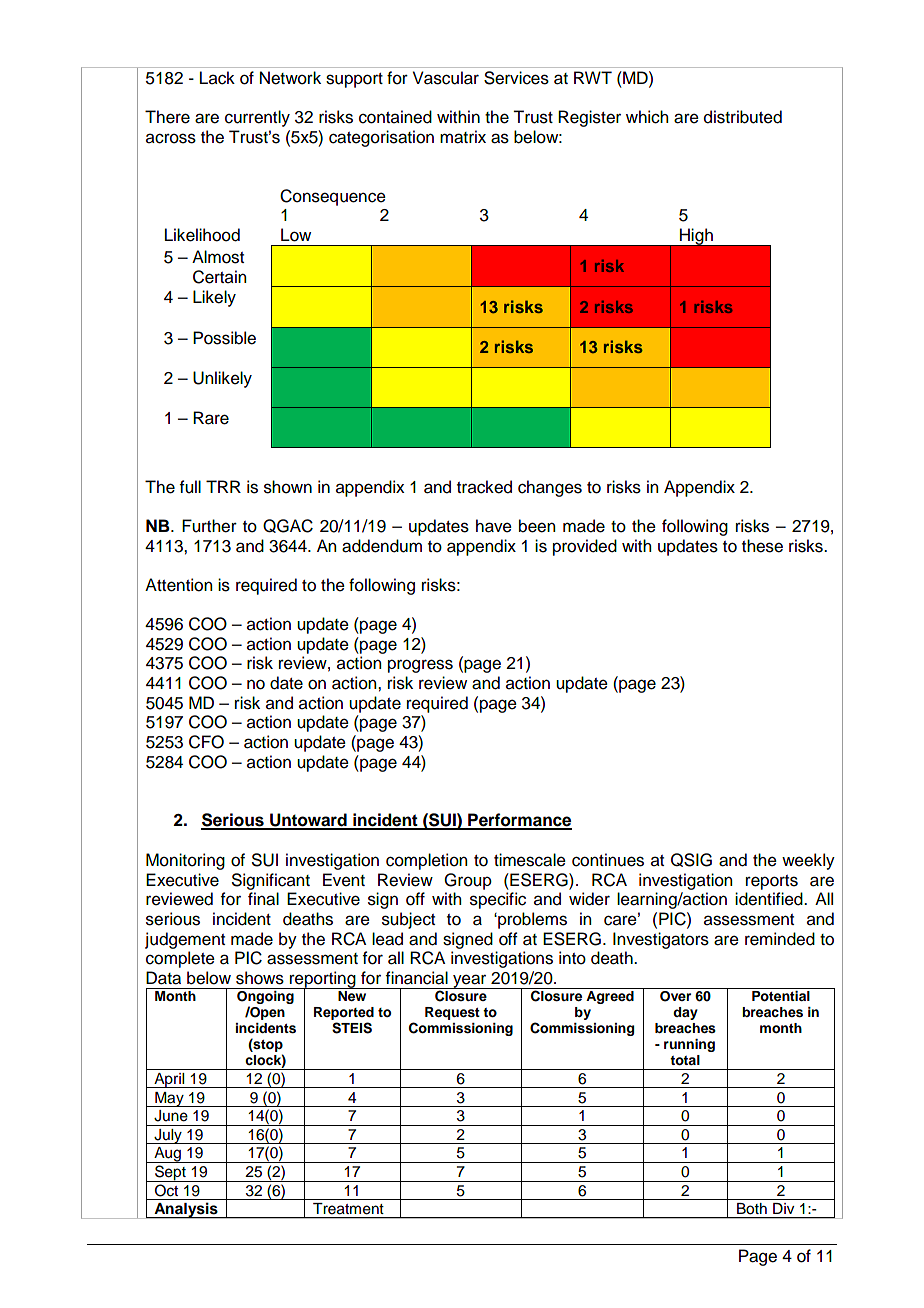  What do you see at coordinates (743, 117) in the screenshot?
I see `distributed` at bounding box center [743, 117].
